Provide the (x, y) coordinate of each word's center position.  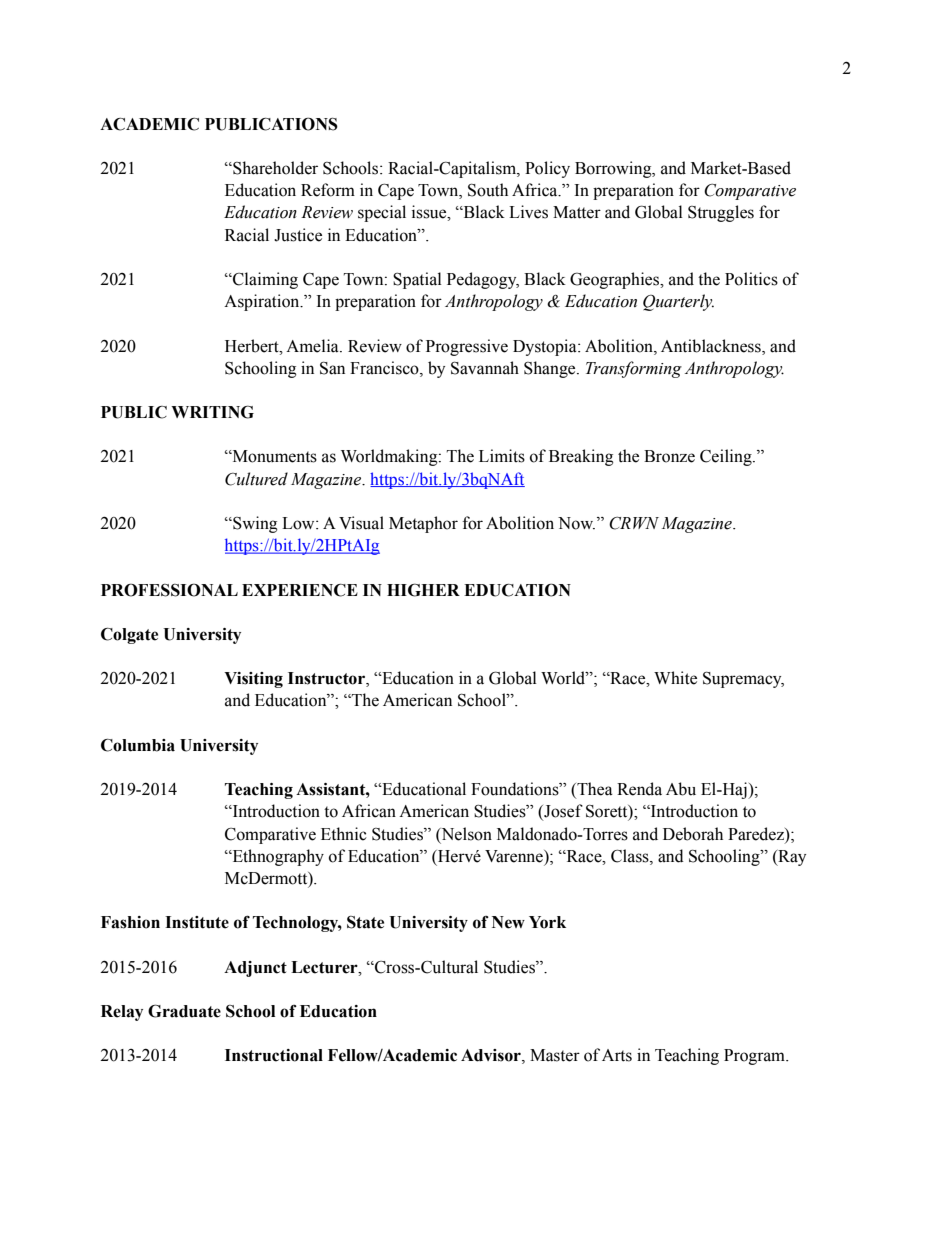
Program (755, 1057)
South (488, 190)
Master (555, 1055)
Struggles (721, 213)
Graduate (184, 1011)
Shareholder (274, 168)
